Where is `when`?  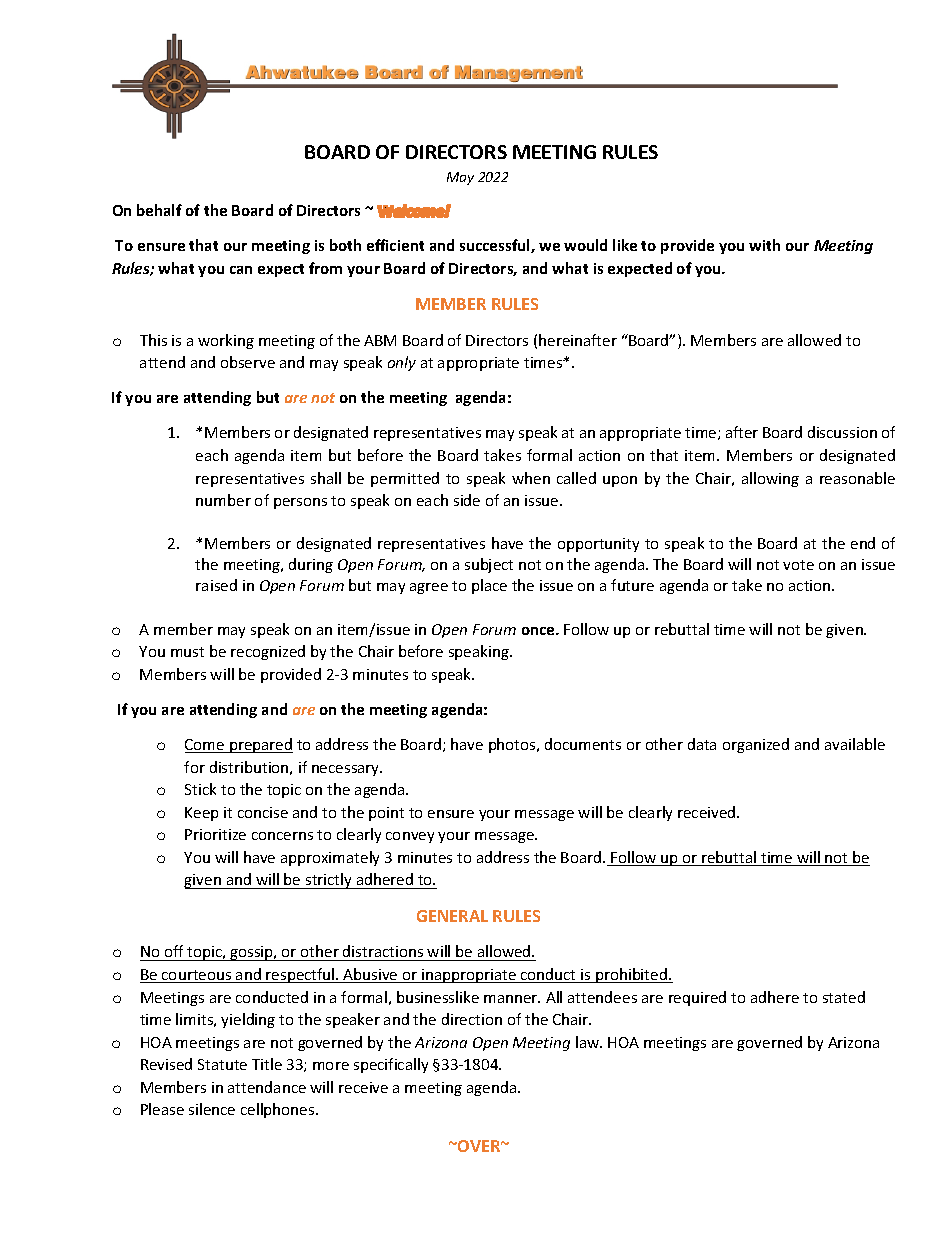 when is located at coordinates (531, 478).
